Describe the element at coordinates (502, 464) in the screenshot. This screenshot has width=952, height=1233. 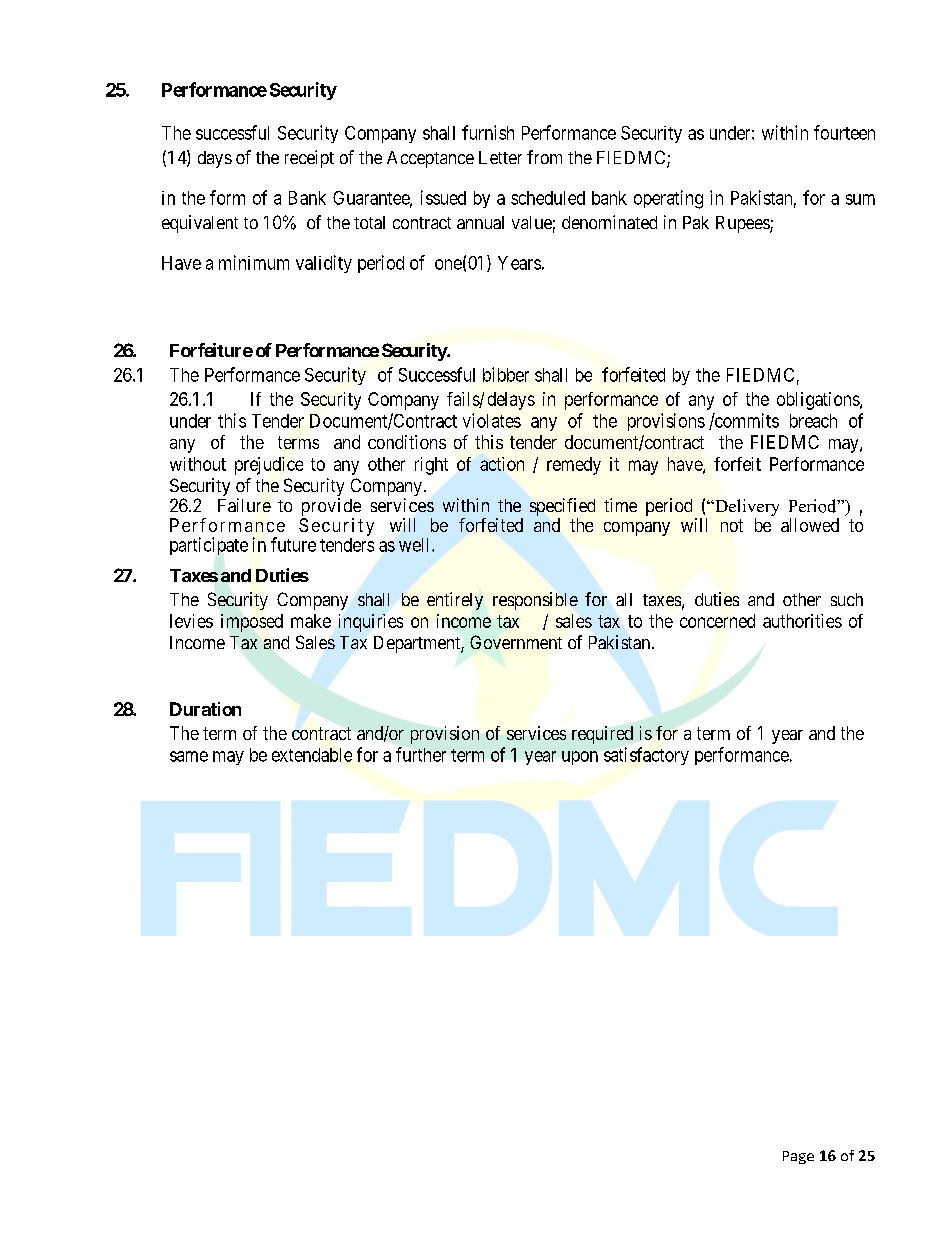
I see `action` at that location.
